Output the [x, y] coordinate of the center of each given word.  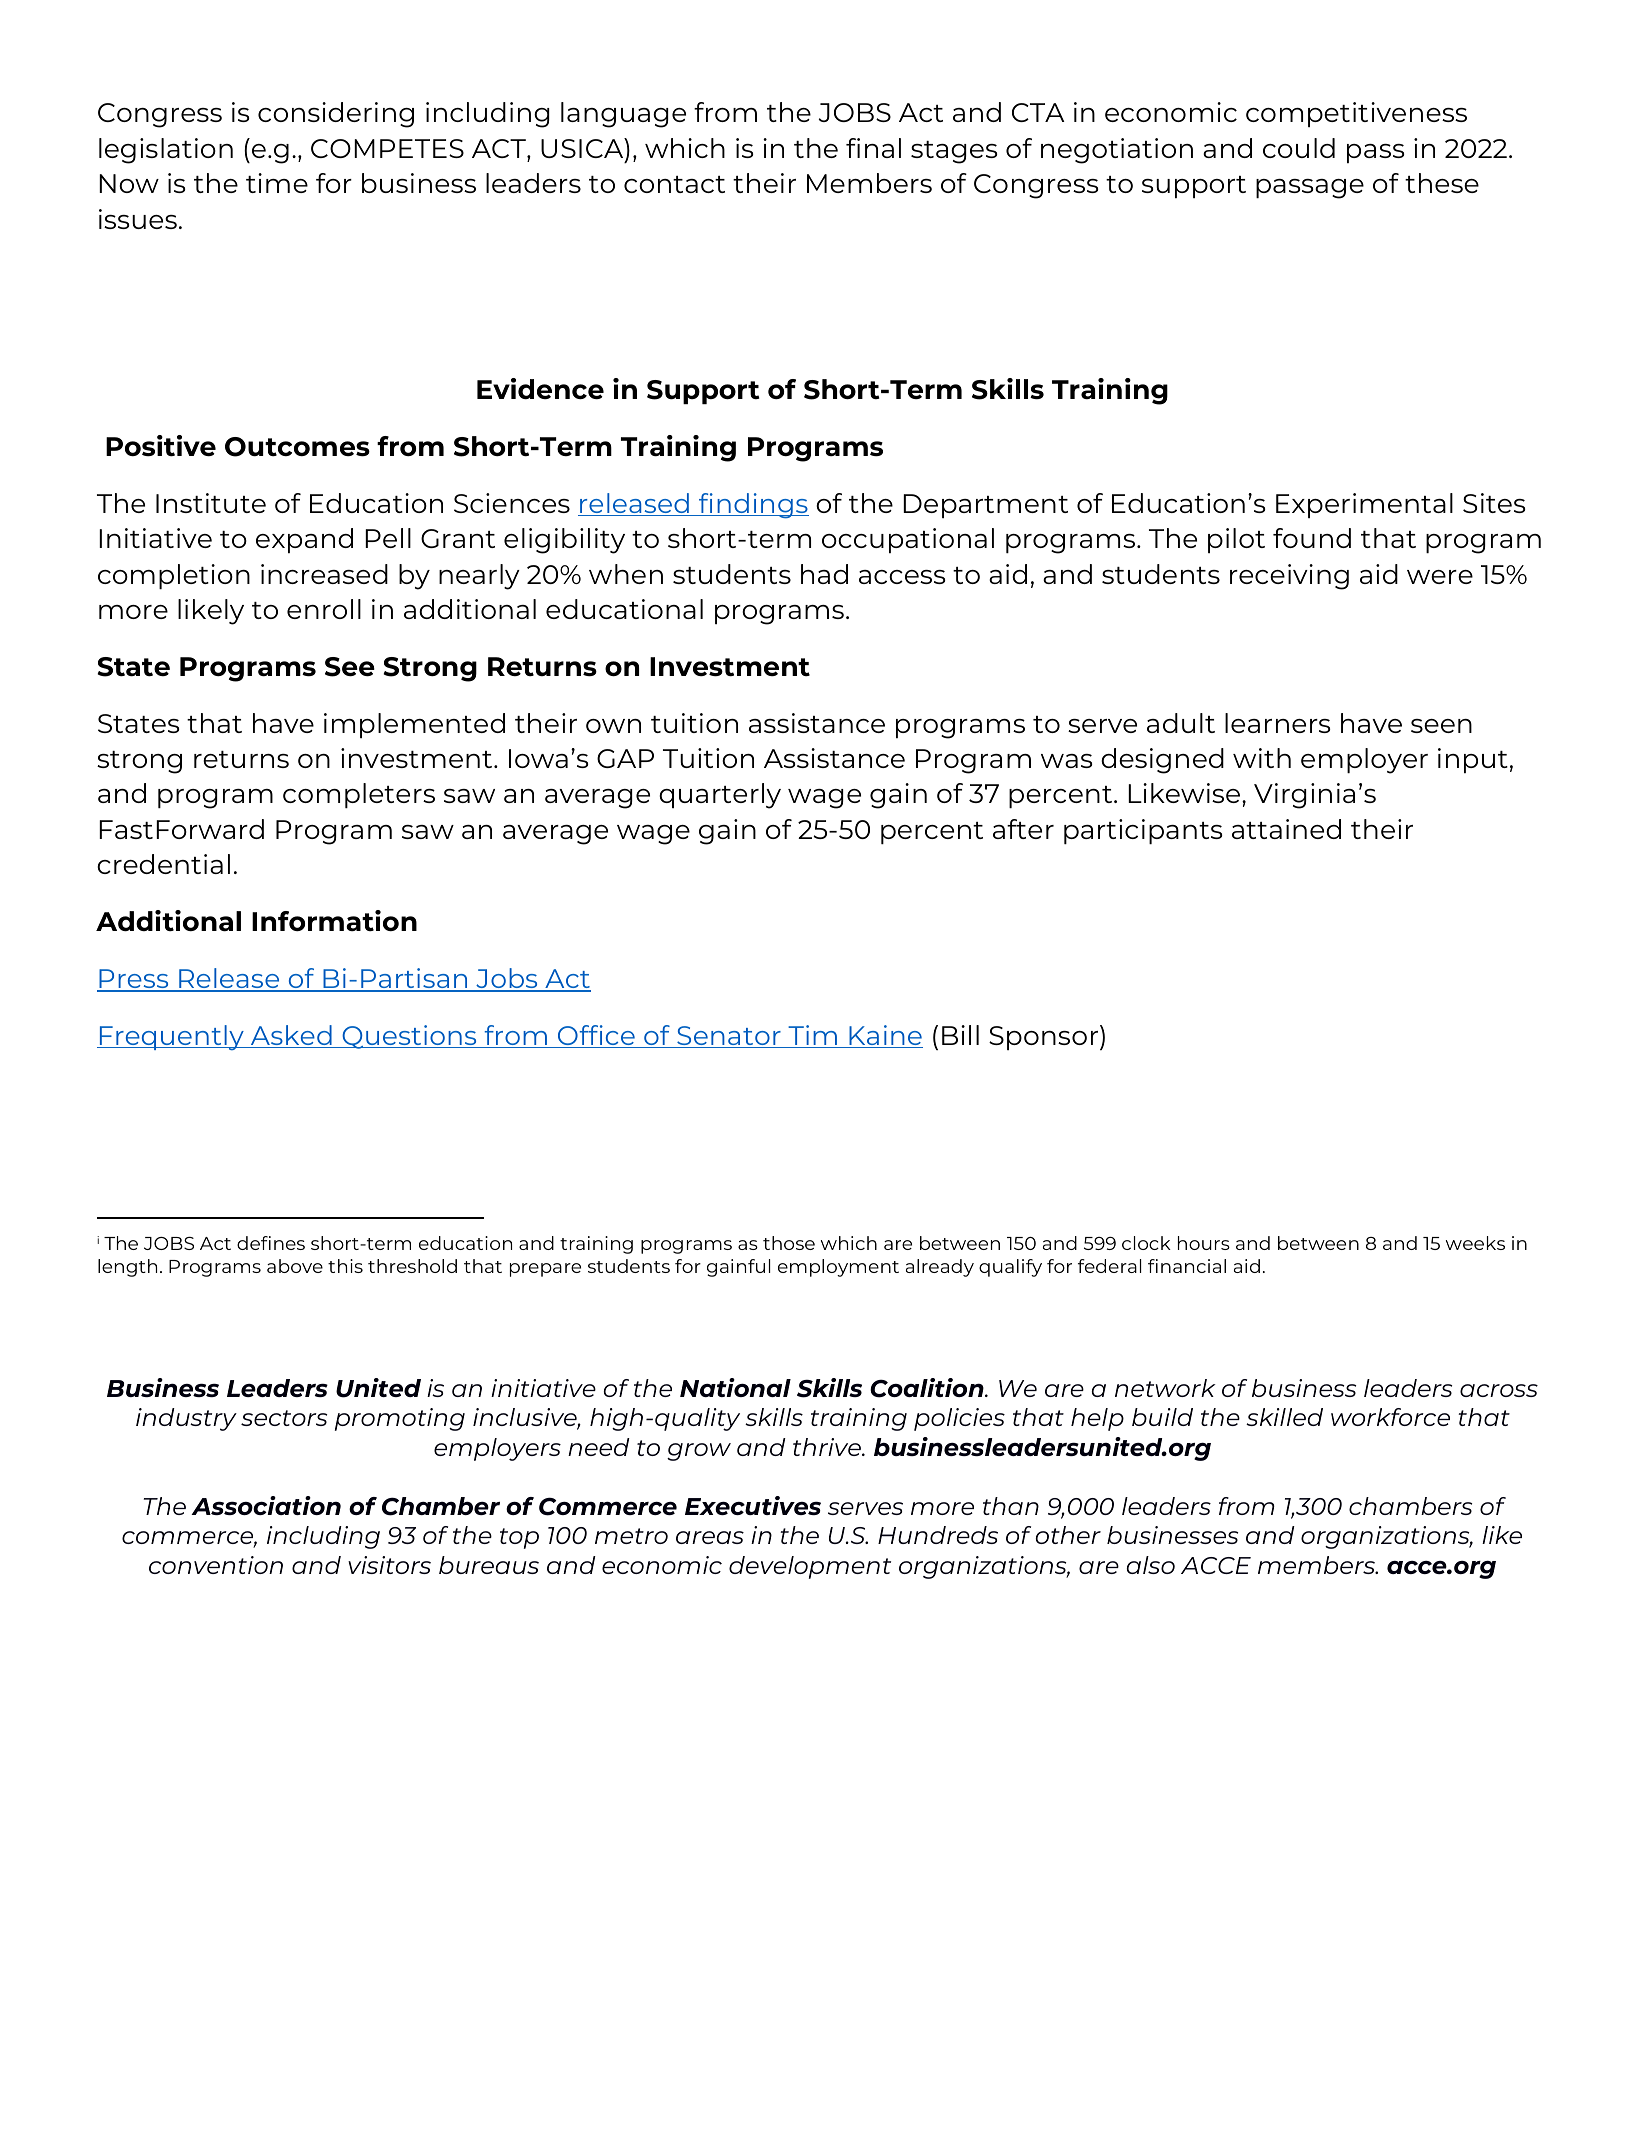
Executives [753, 1505]
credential [163, 864]
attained [1286, 829]
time [277, 183]
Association [266, 1505]
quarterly [720, 796]
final [873, 148]
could [1299, 148]
